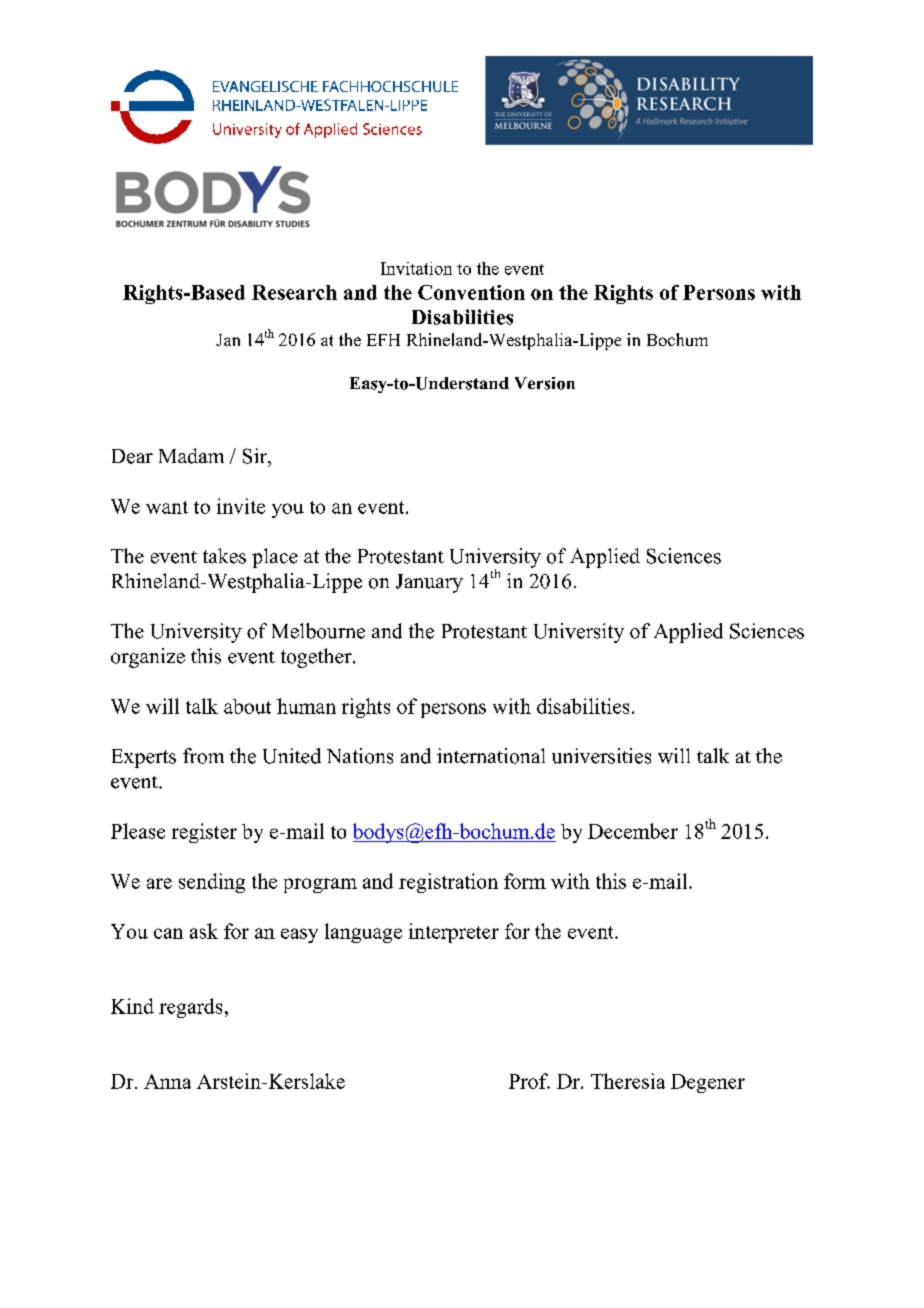 The height and width of the screenshot is (1308, 924). I want to click on sending, so click(212, 883).
